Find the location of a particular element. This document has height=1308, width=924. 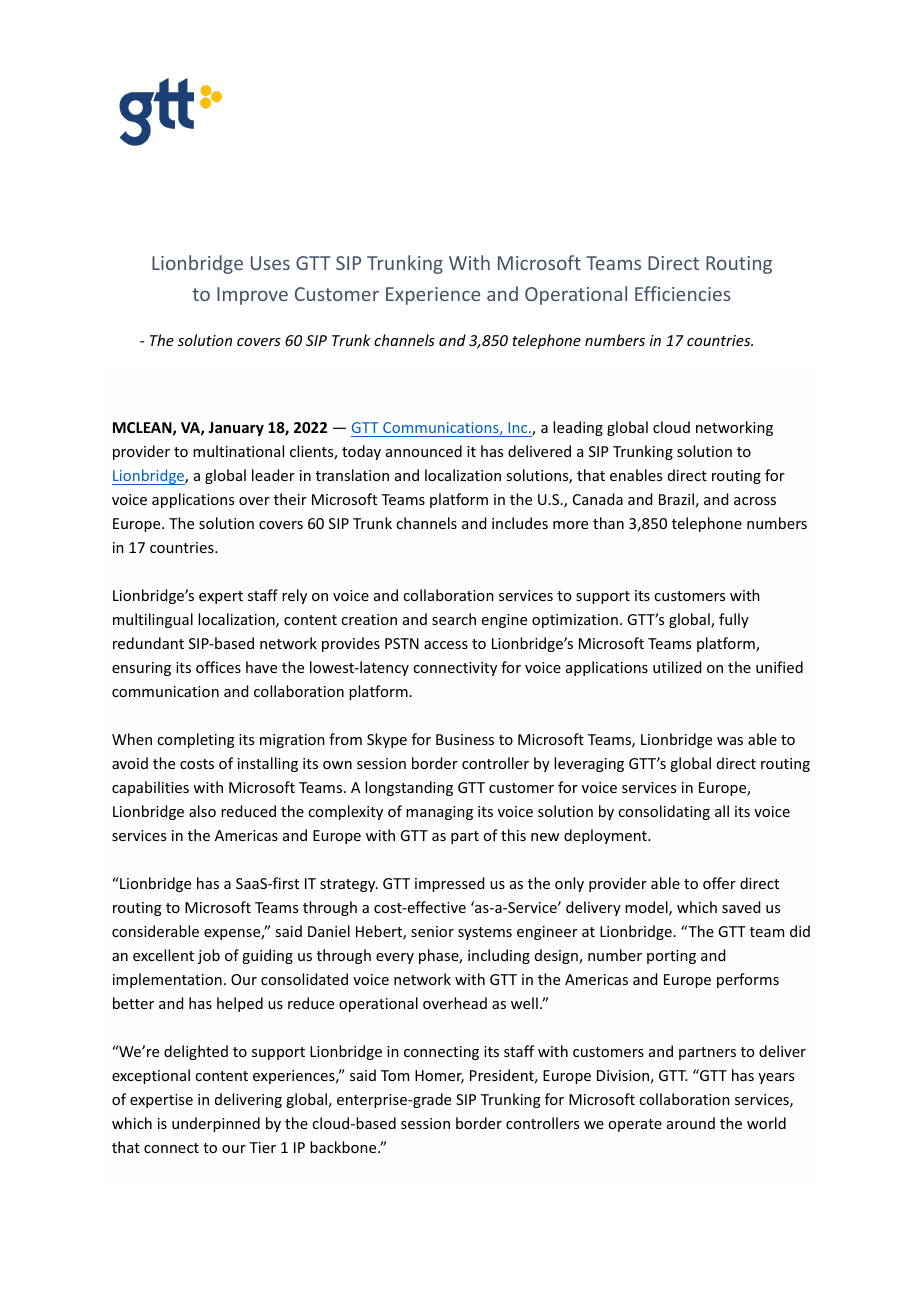

Efficiencies is located at coordinates (683, 293).
